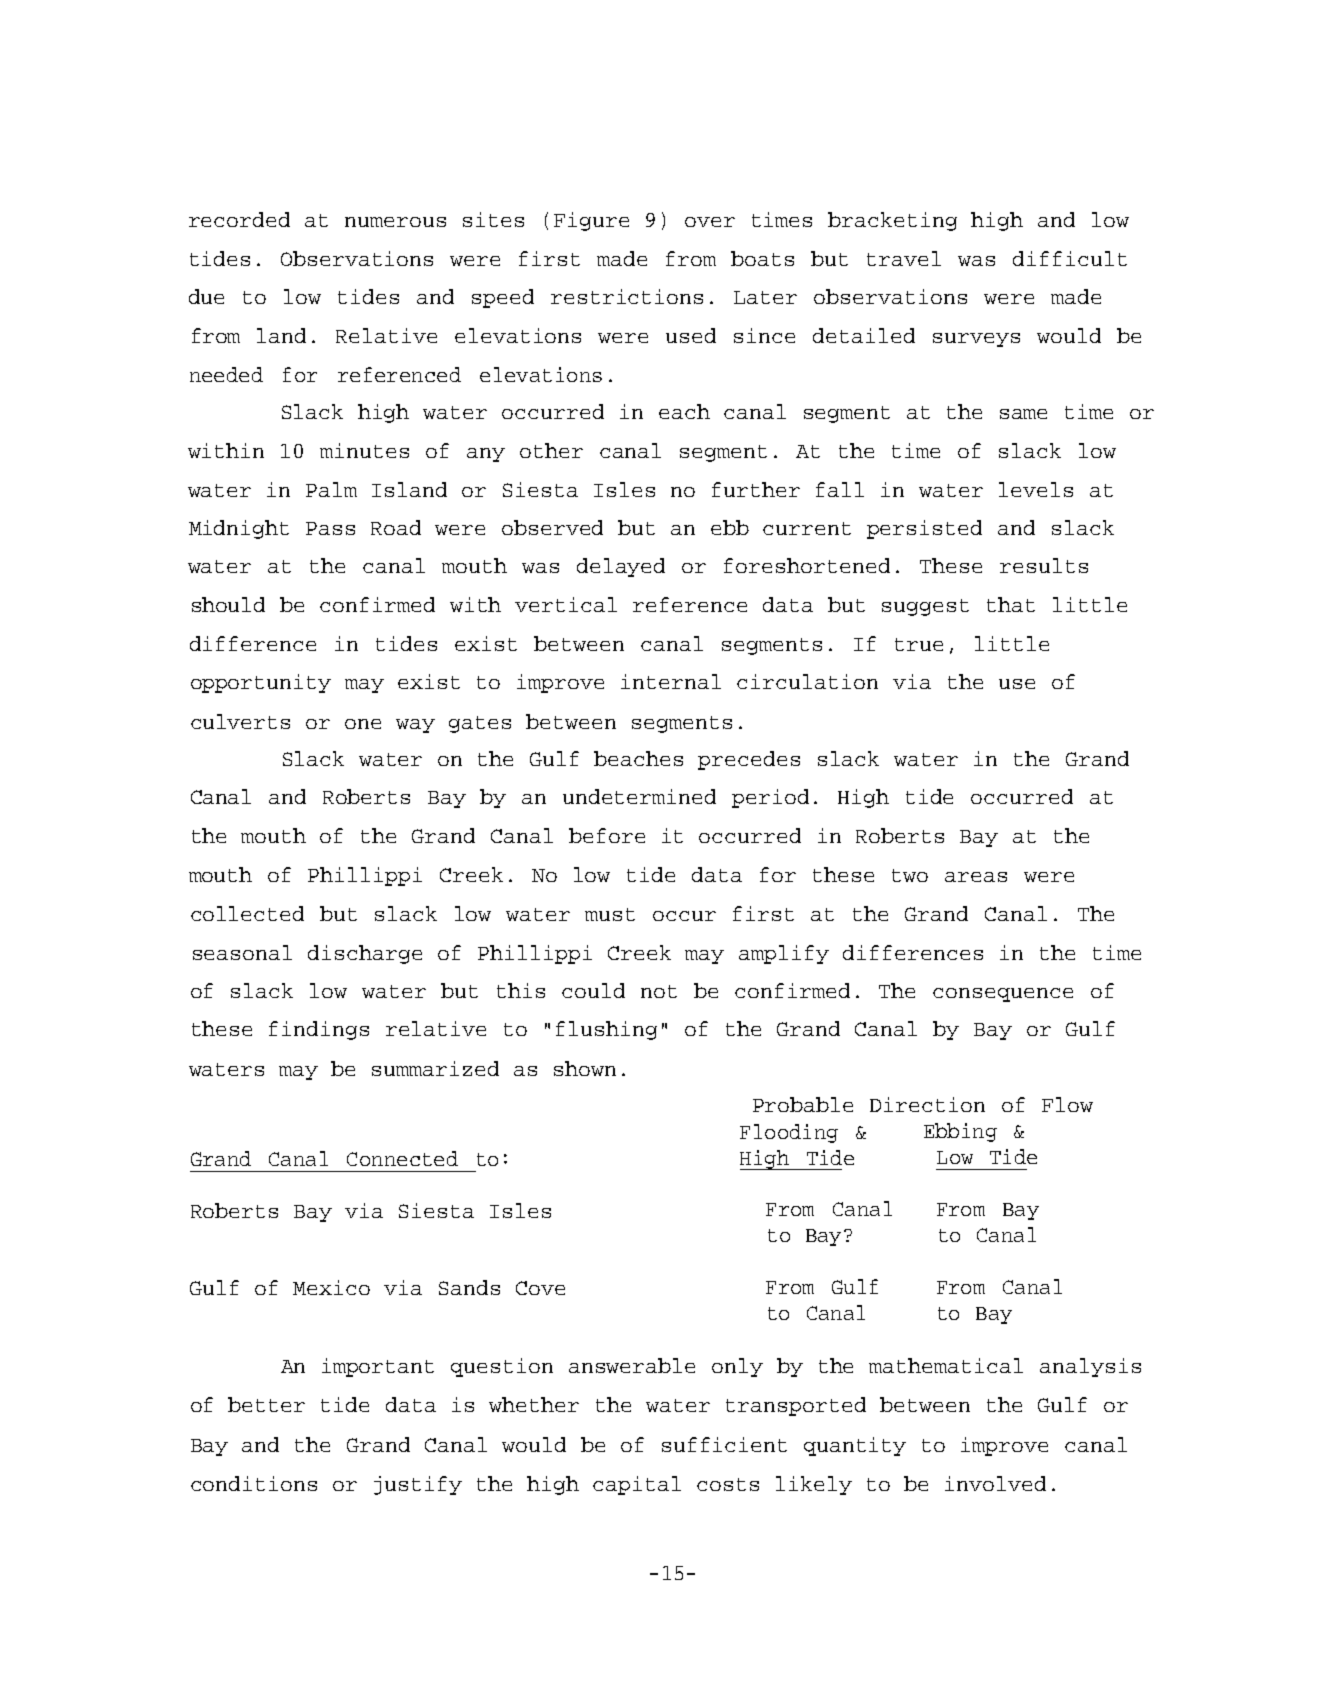  What do you see at coordinates (239, 219) in the screenshot?
I see `recorded` at bounding box center [239, 219].
